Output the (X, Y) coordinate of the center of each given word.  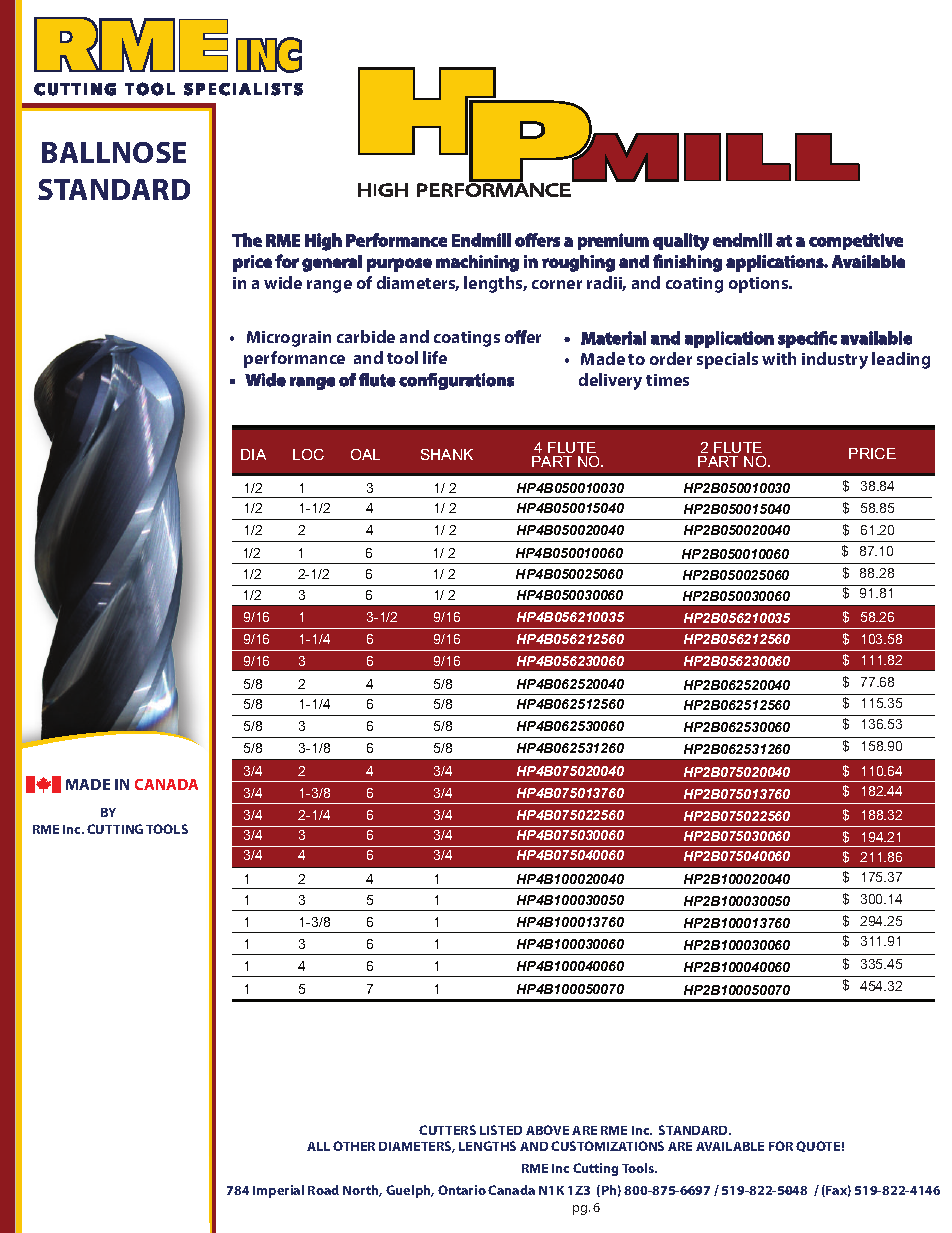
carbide (366, 336)
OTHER (354, 1146)
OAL (365, 454)
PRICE (872, 453)
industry (835, 360)
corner (557, 284)
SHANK (447, 454)
